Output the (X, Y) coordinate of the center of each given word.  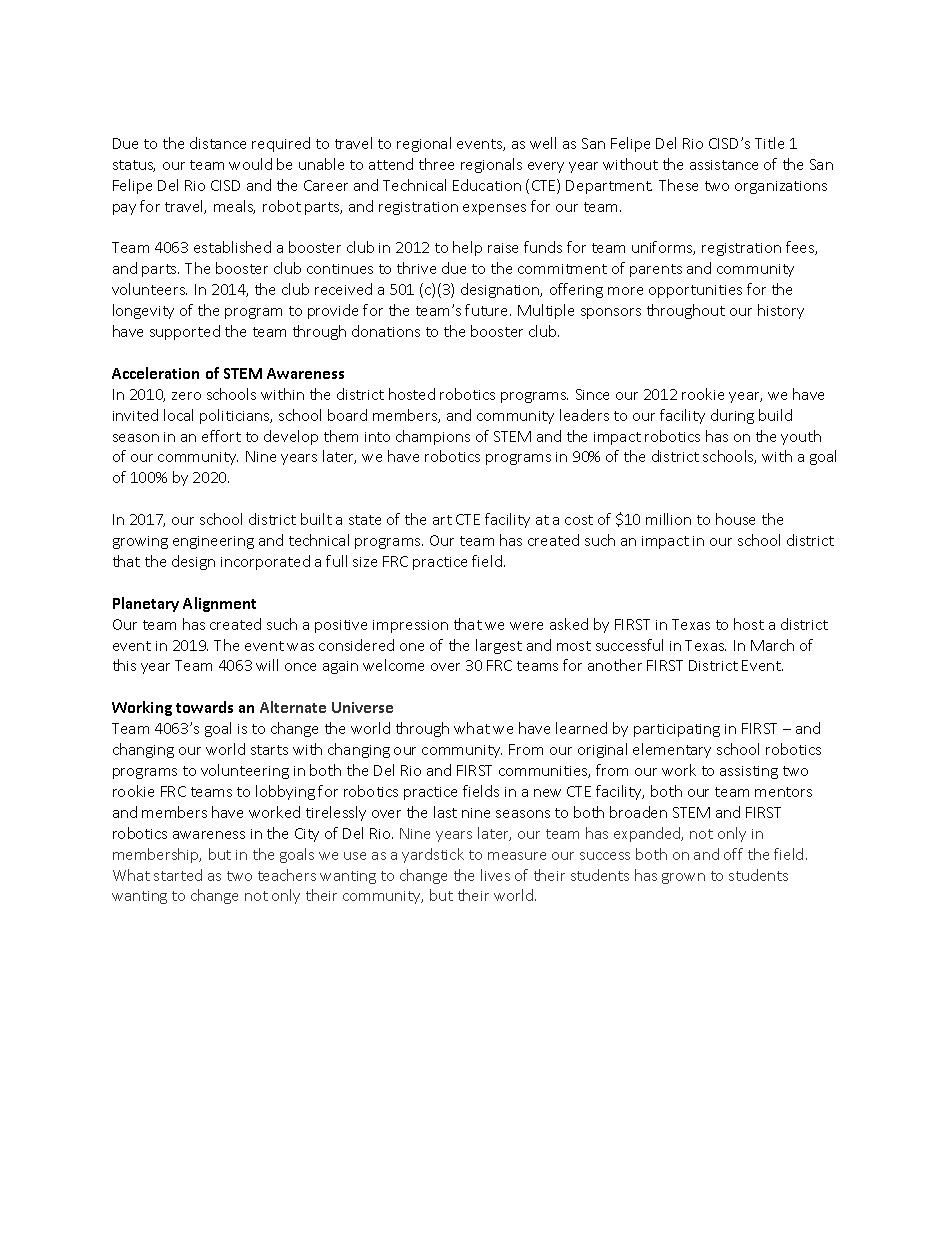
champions (433, 437)
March (772, 645)
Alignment (219, 604)
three (436, 164)
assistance (724, 165)
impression (410, 626)
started (178, 875)
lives (495, 875)
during (732, 416)
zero (186, 396)
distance (218, 143)
